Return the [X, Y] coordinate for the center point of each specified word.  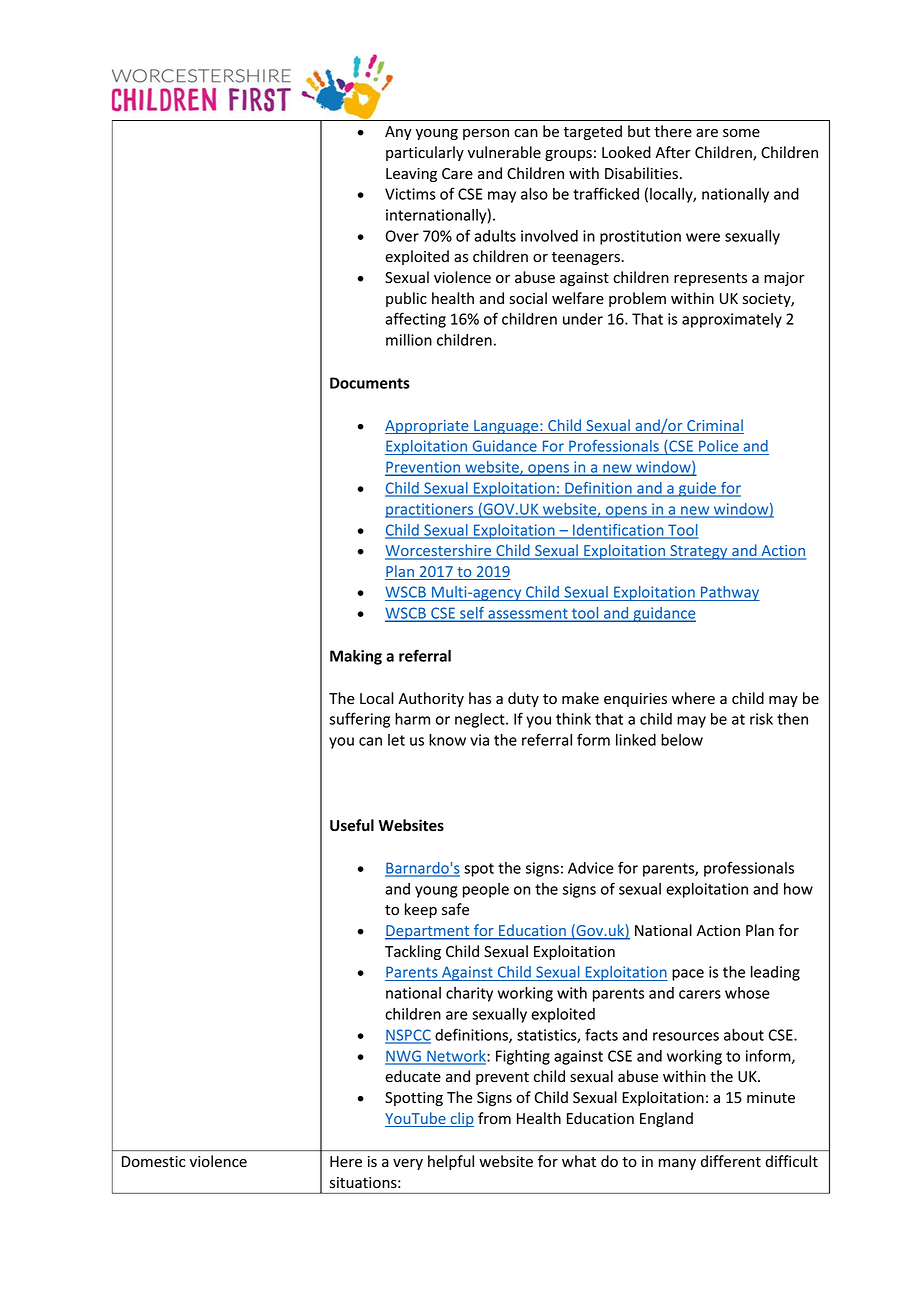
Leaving [411, 175]
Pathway [729, 593]
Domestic [154, 1162]
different [731, 1161]
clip [461, 1119]
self [472, 614]
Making [356, 657]
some [741, 133]
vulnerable [504, 152]
